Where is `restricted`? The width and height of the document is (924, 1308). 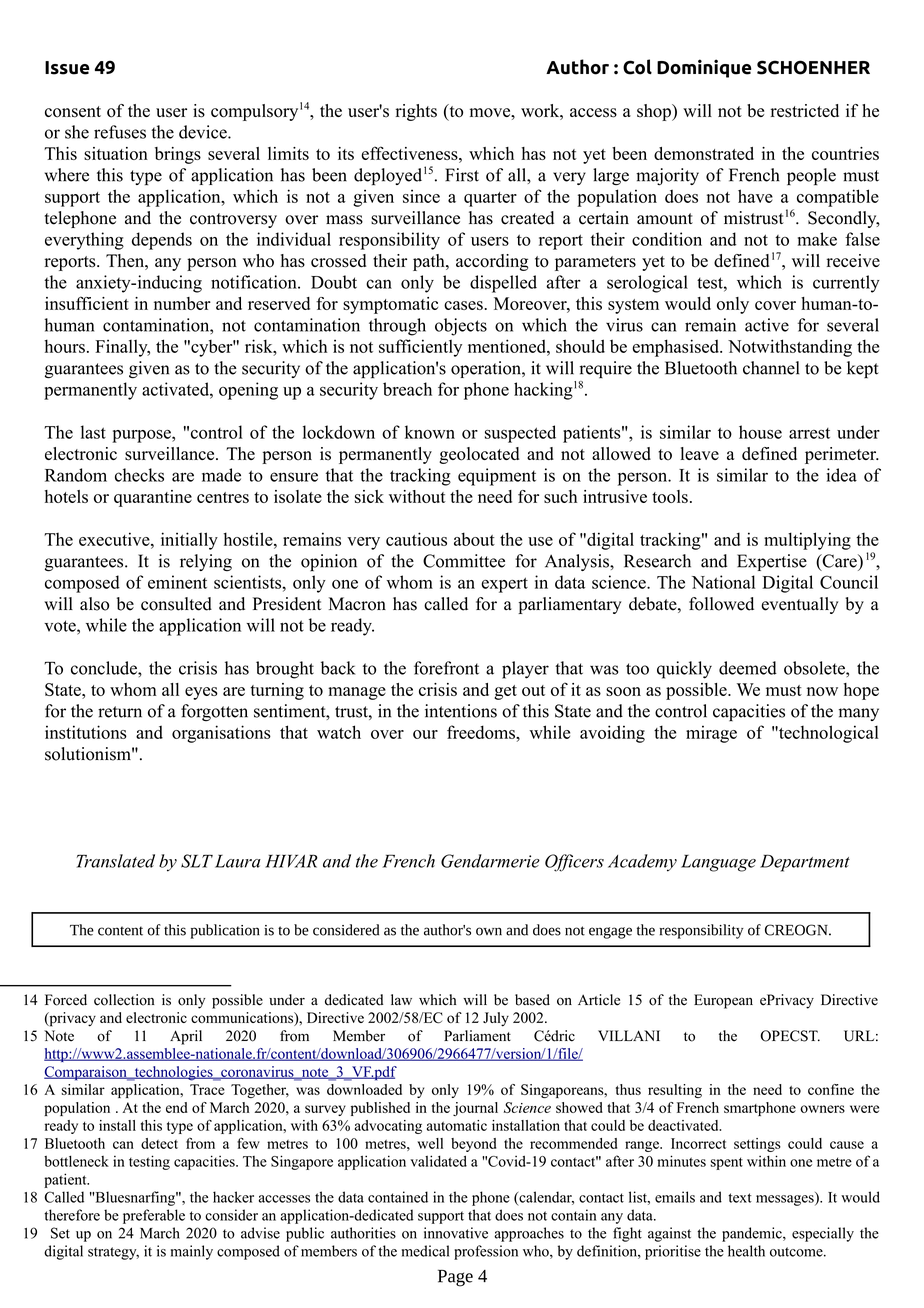
restricted is located at coordinates (805, 111).
